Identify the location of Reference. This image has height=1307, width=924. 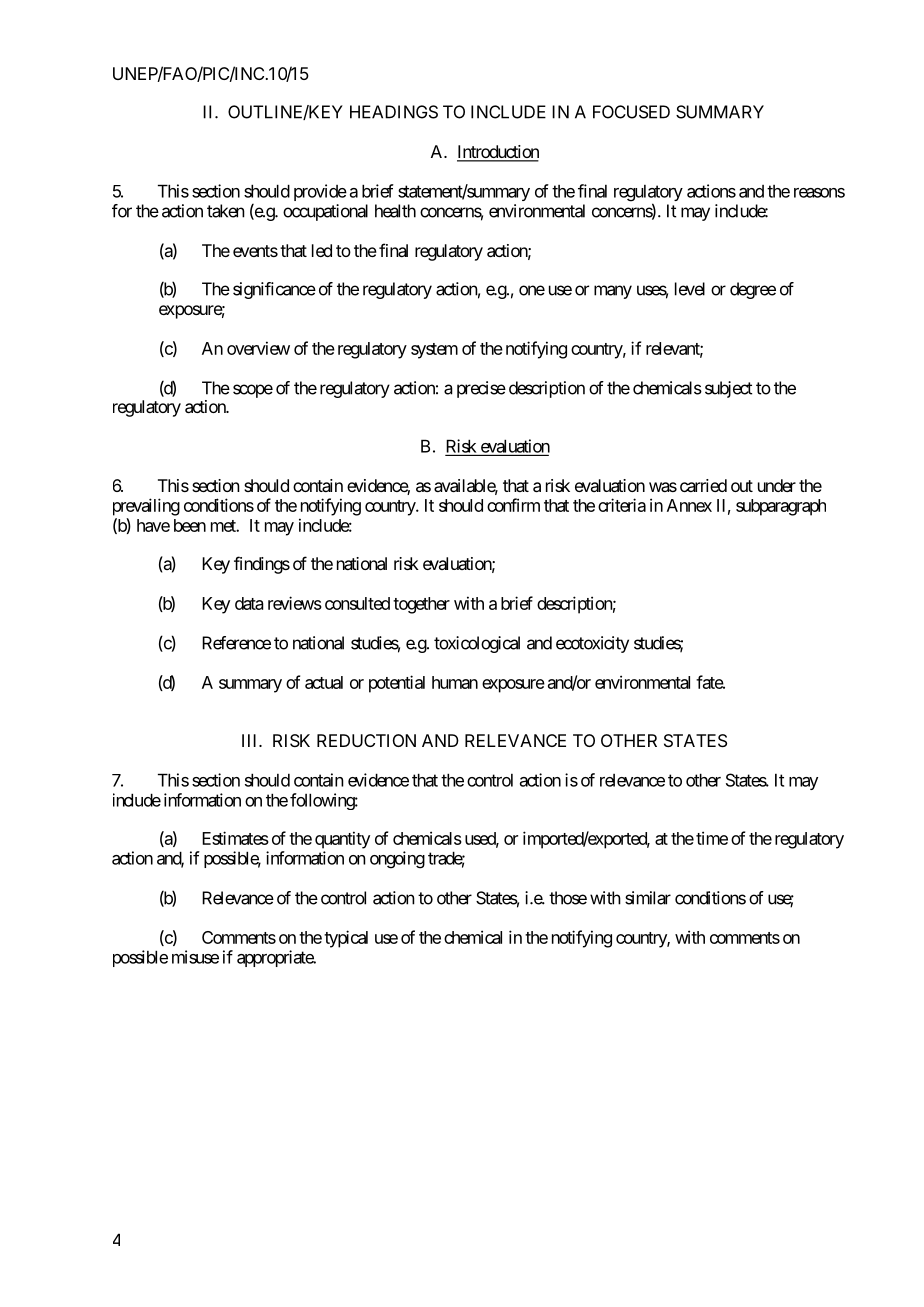
(236, 643).
